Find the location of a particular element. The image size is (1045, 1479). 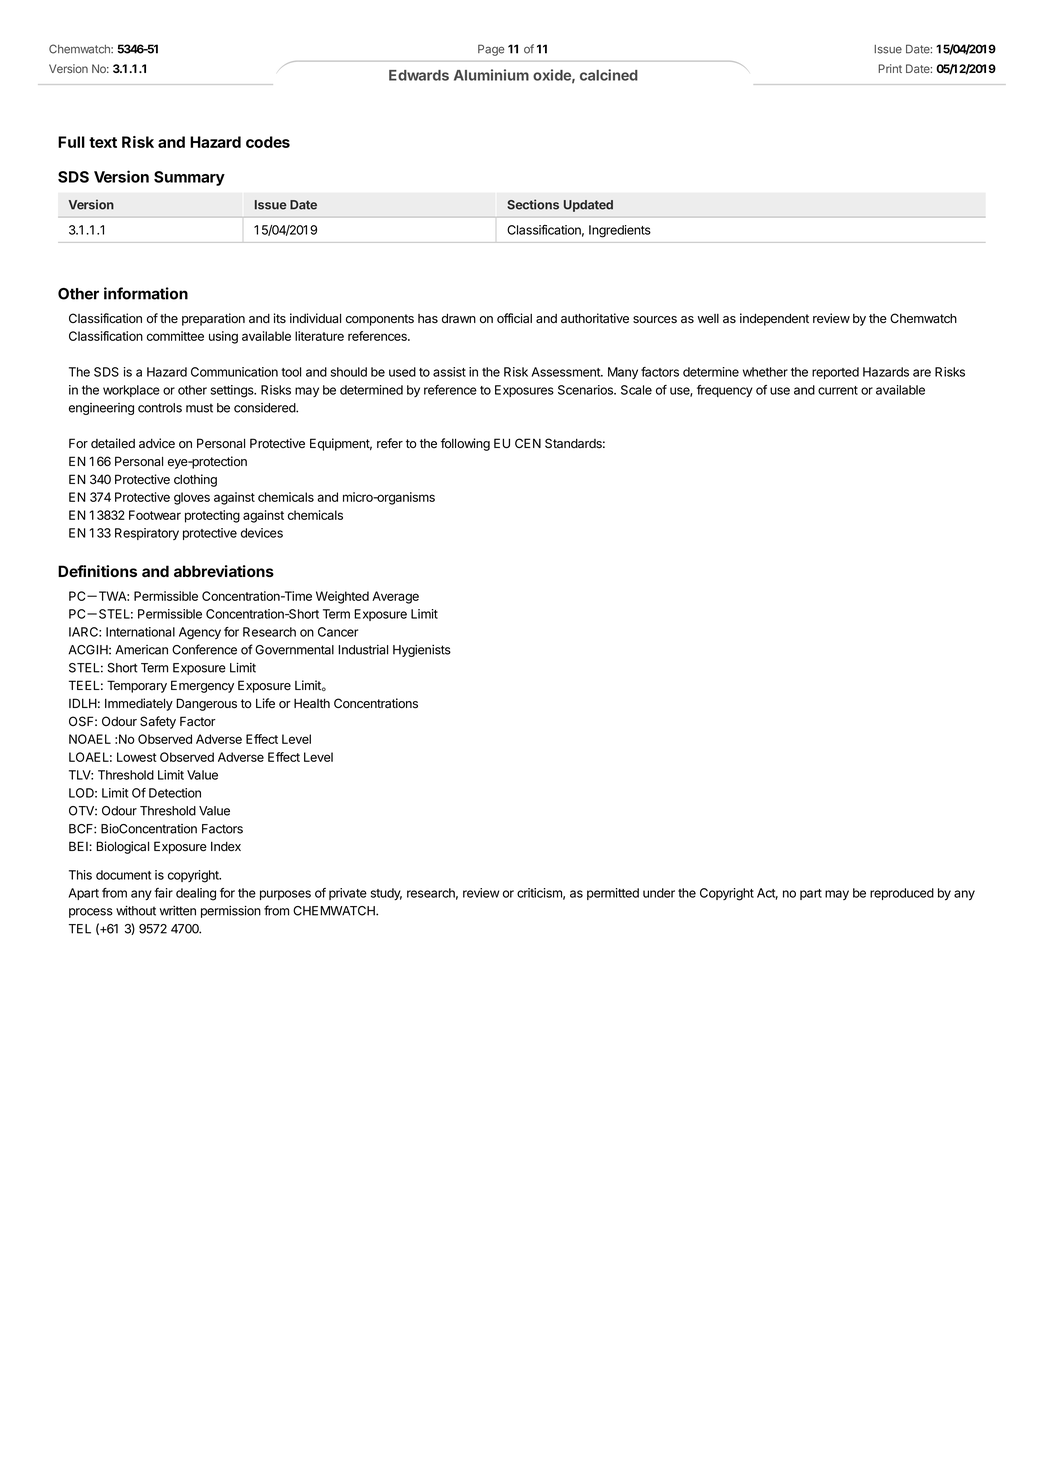

Aluminium is located at coordinates (491, 75).
